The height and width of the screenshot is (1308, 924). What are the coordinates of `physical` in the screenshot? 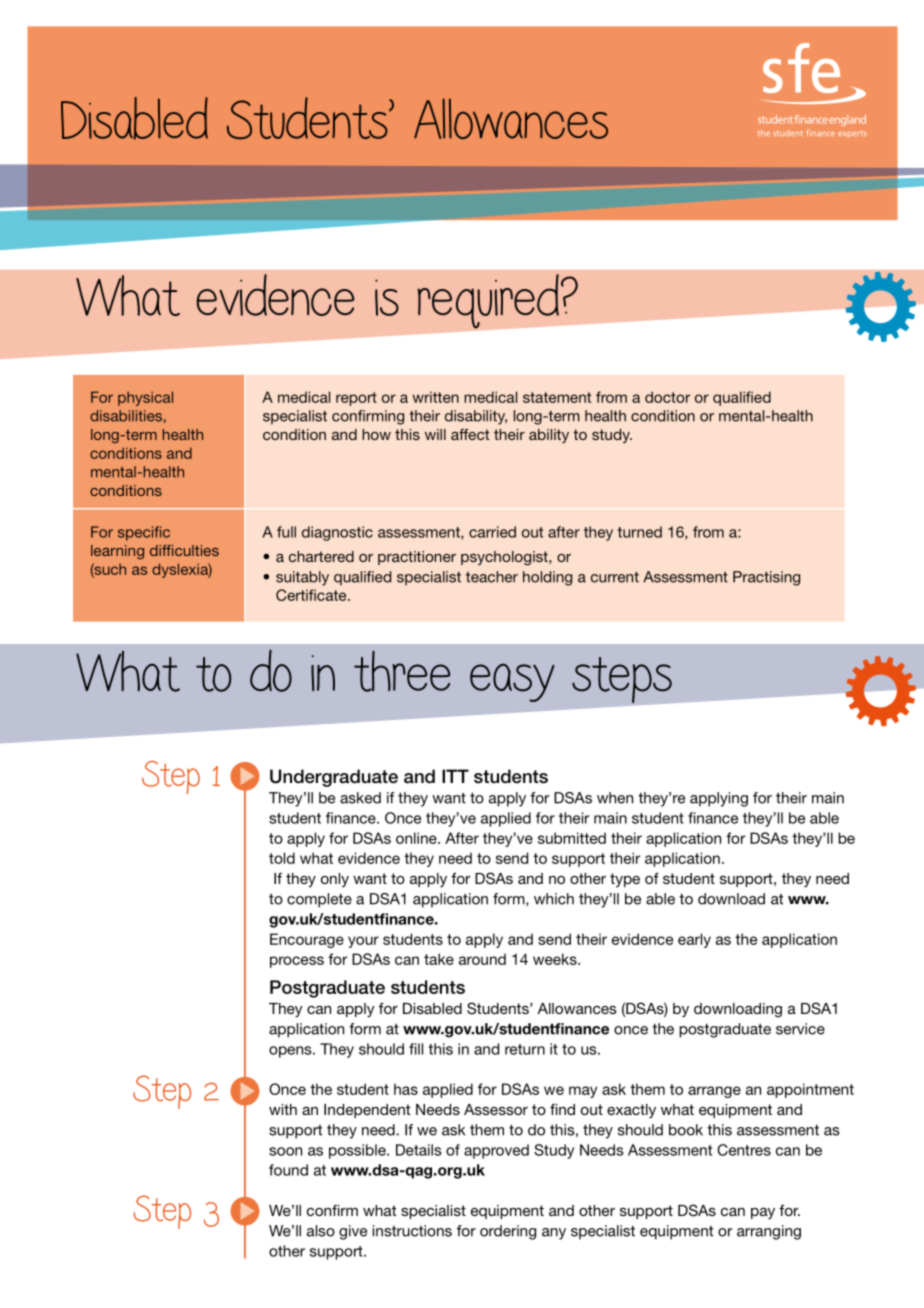 It's located at (145, 398).
